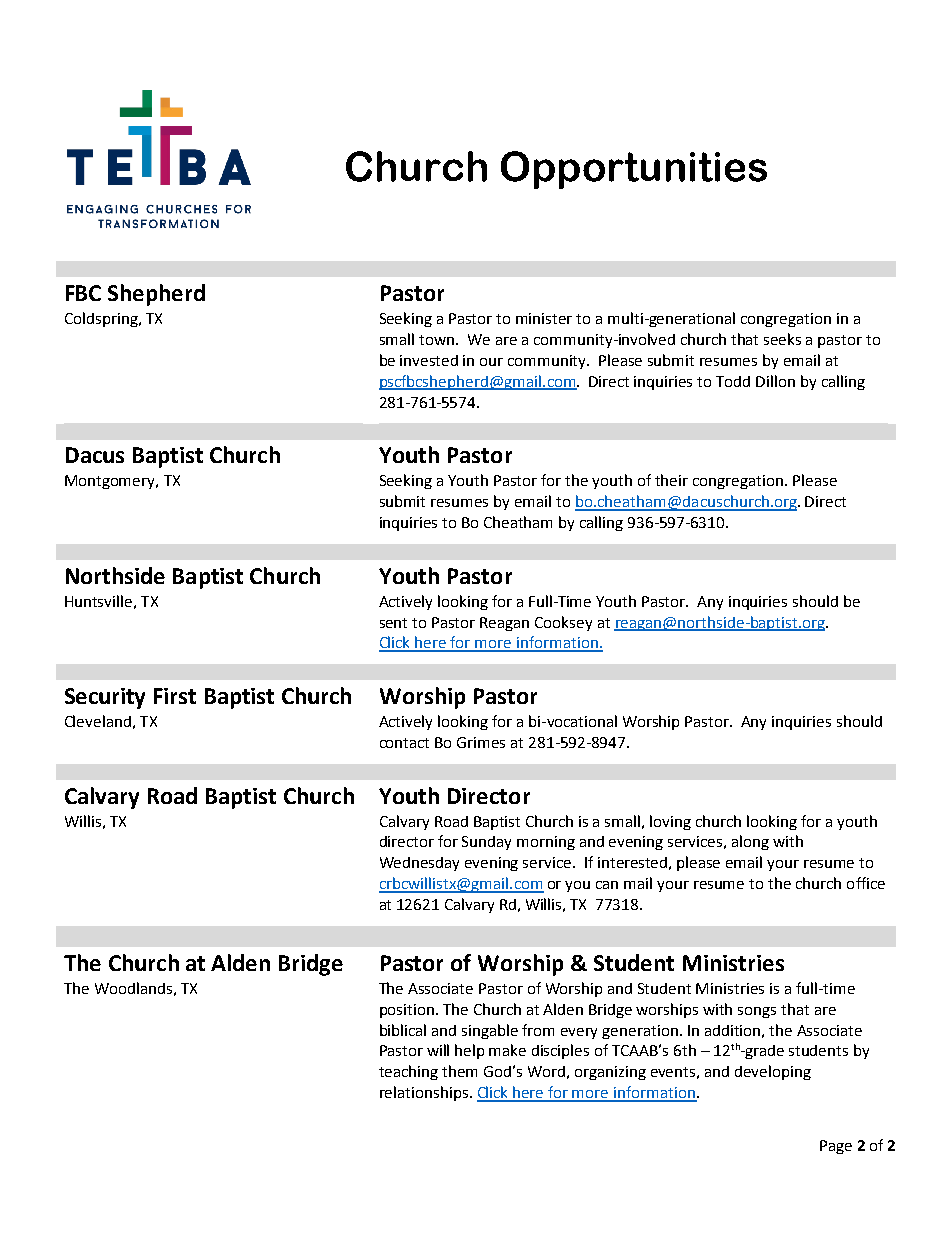 Image resolution: width=952 pixels, height=1233 pixels. I want to click on Dillon, so click(775, 381).
